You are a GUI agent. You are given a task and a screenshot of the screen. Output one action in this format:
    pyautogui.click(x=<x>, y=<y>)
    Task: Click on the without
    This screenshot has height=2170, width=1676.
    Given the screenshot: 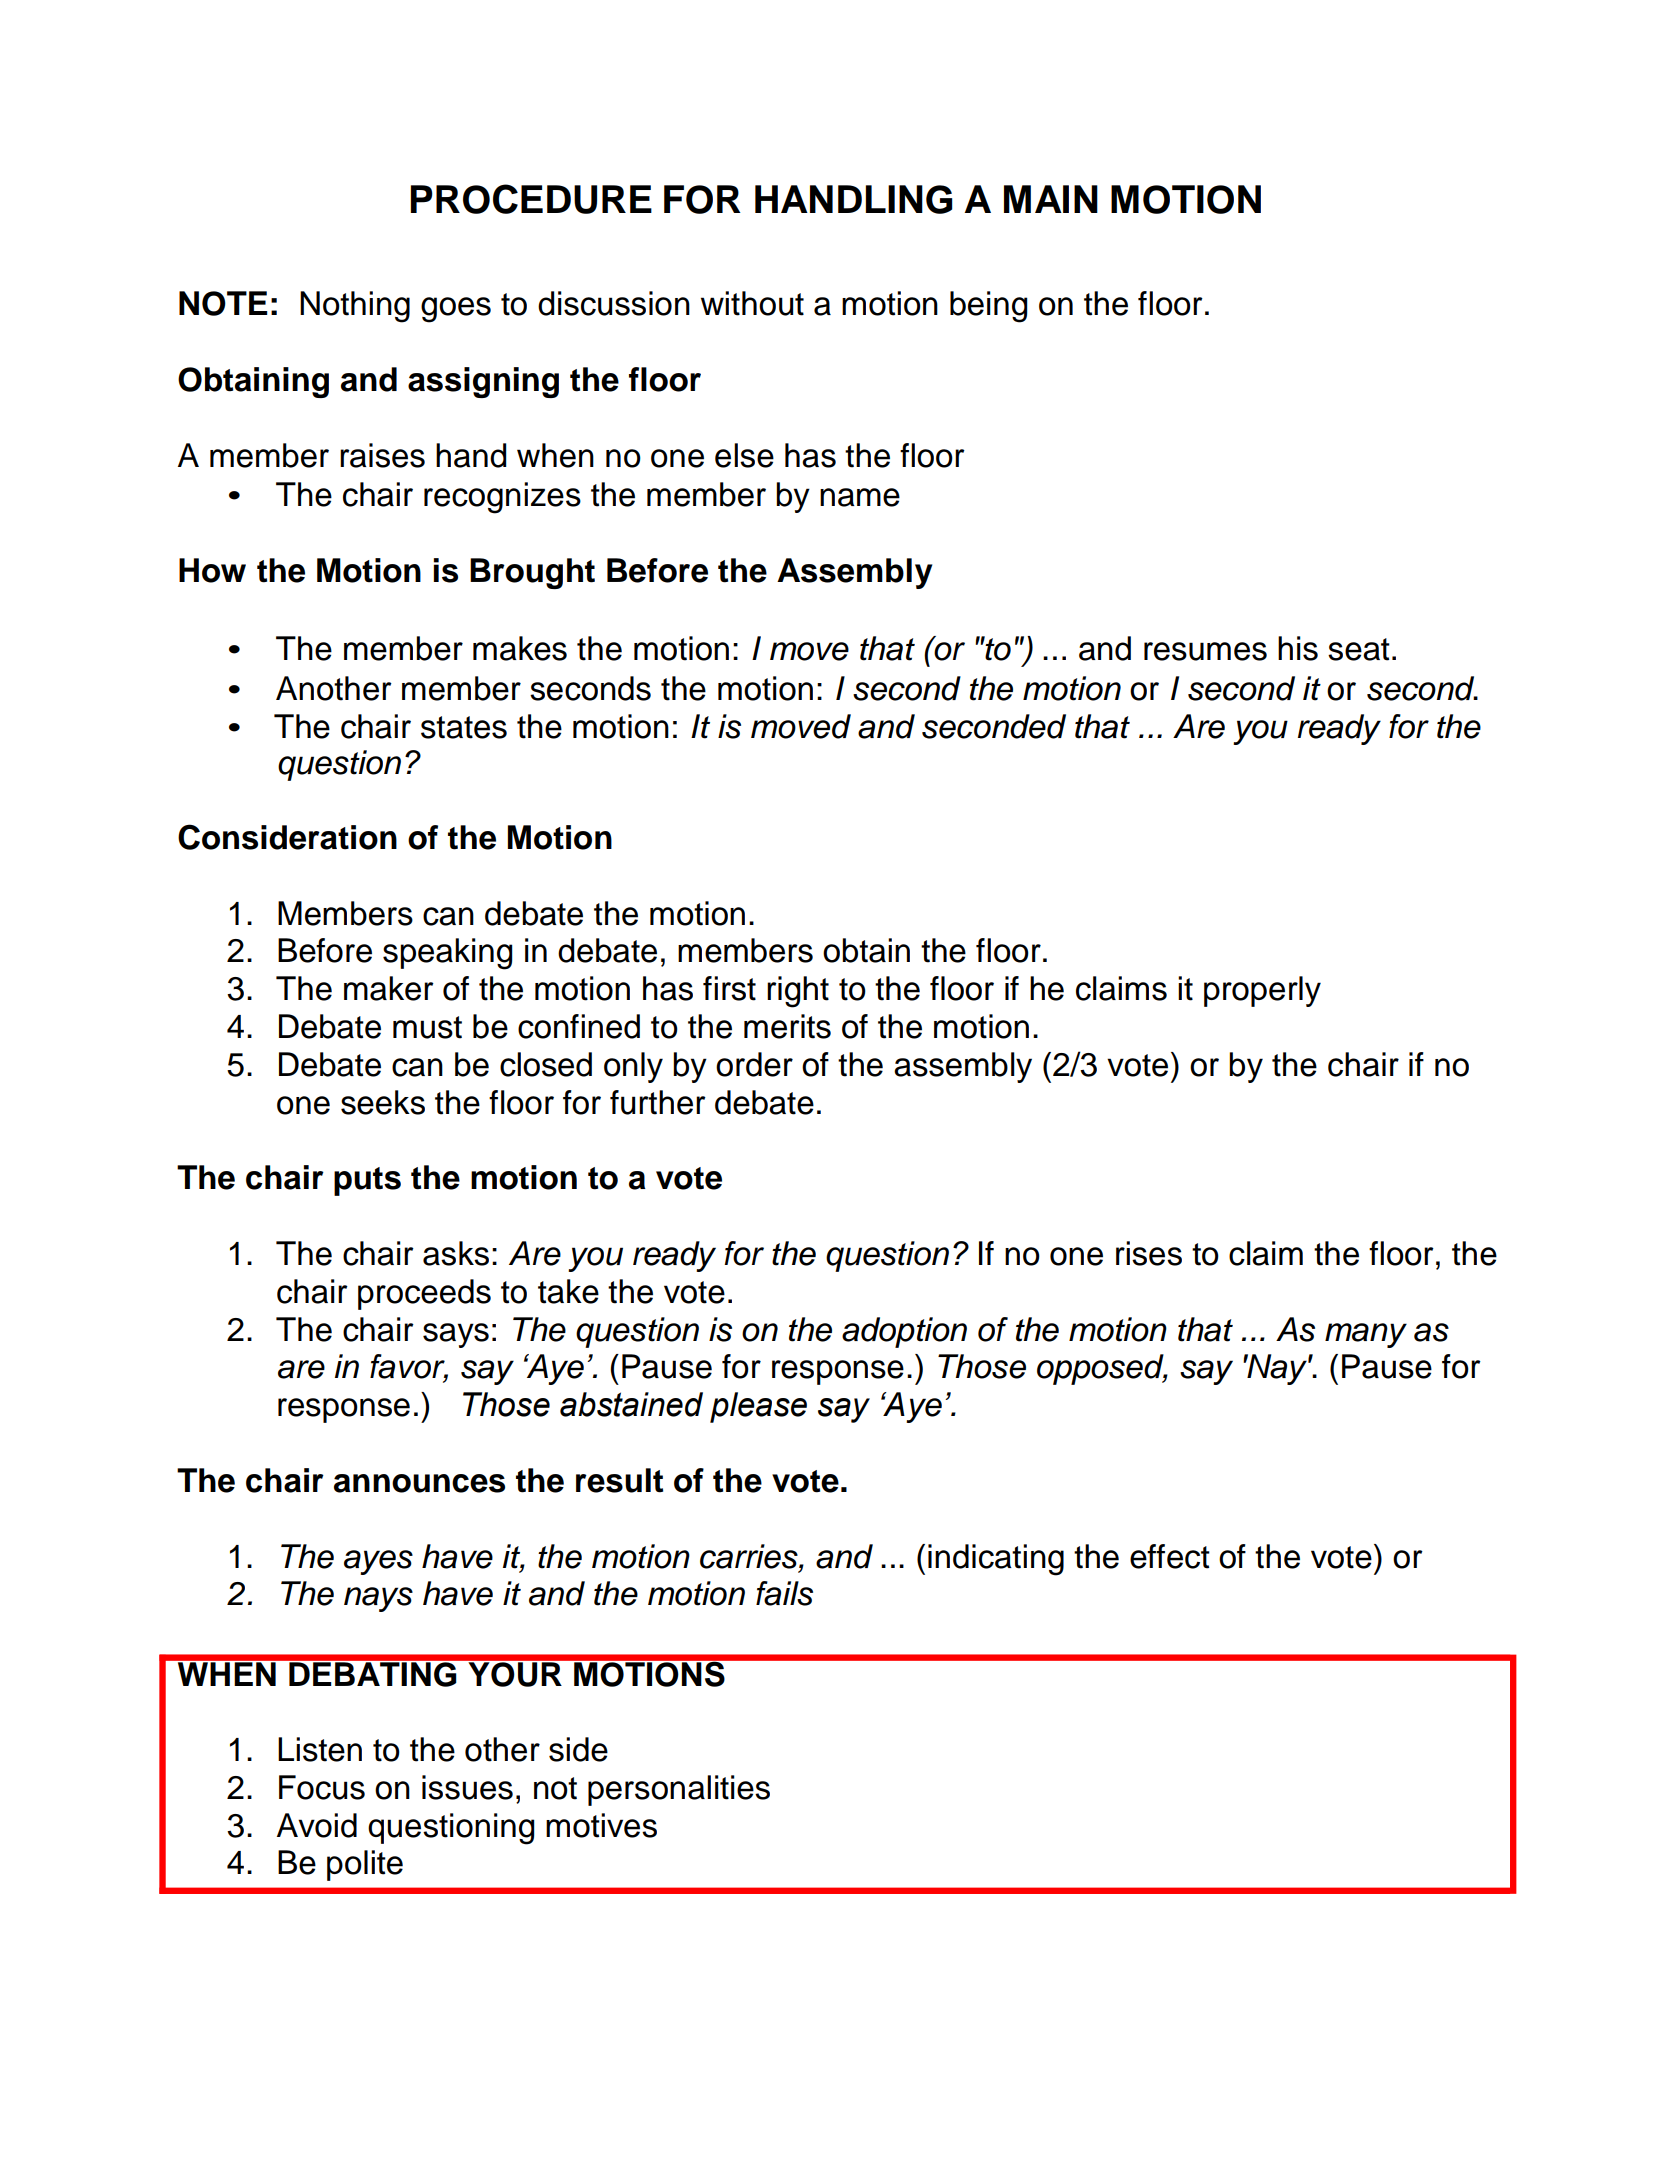 What is the action you would take?
    pyautogui.click(x=752, y=303)
